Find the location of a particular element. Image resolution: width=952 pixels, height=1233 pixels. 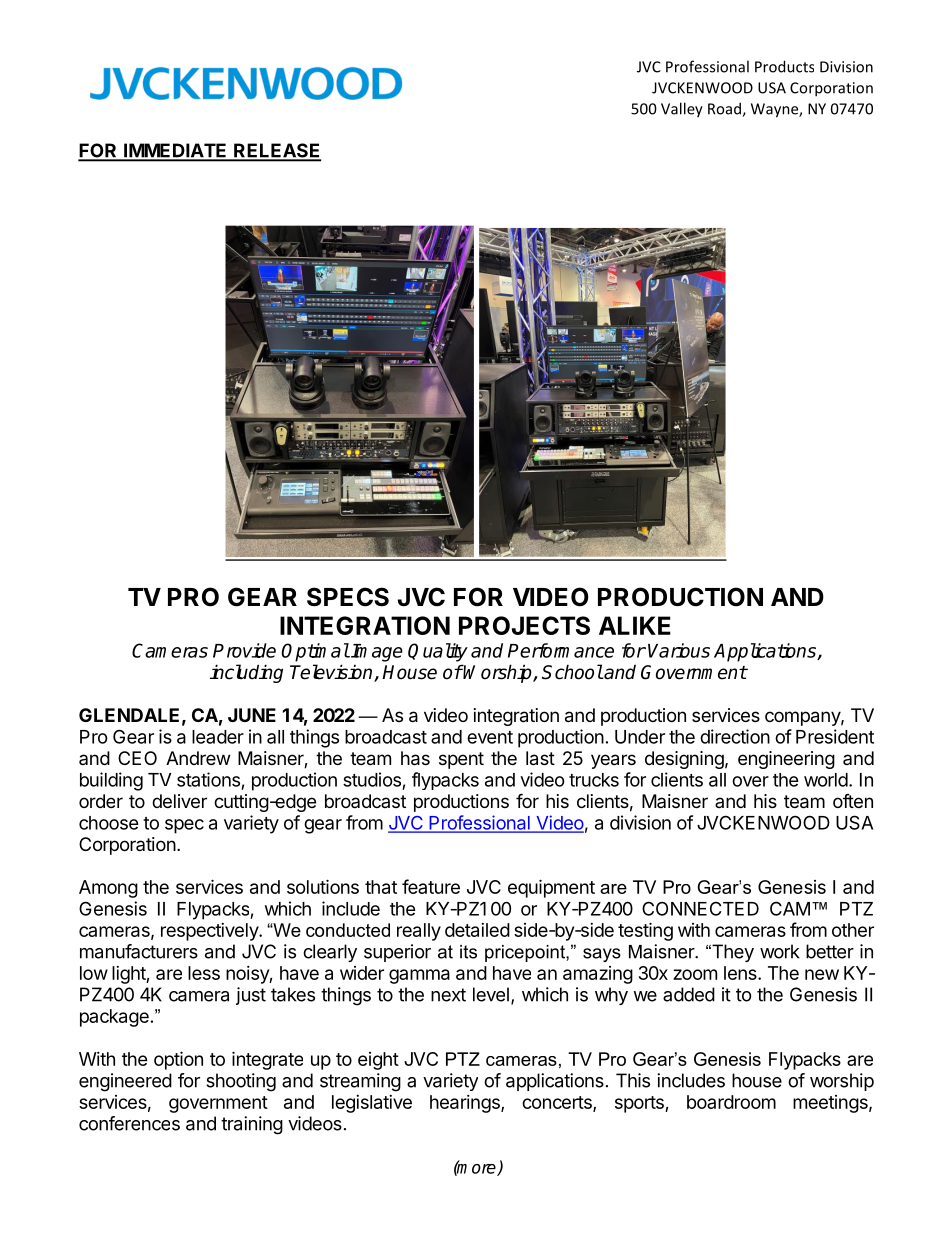

Performance is located at coordinates (561, 650).
